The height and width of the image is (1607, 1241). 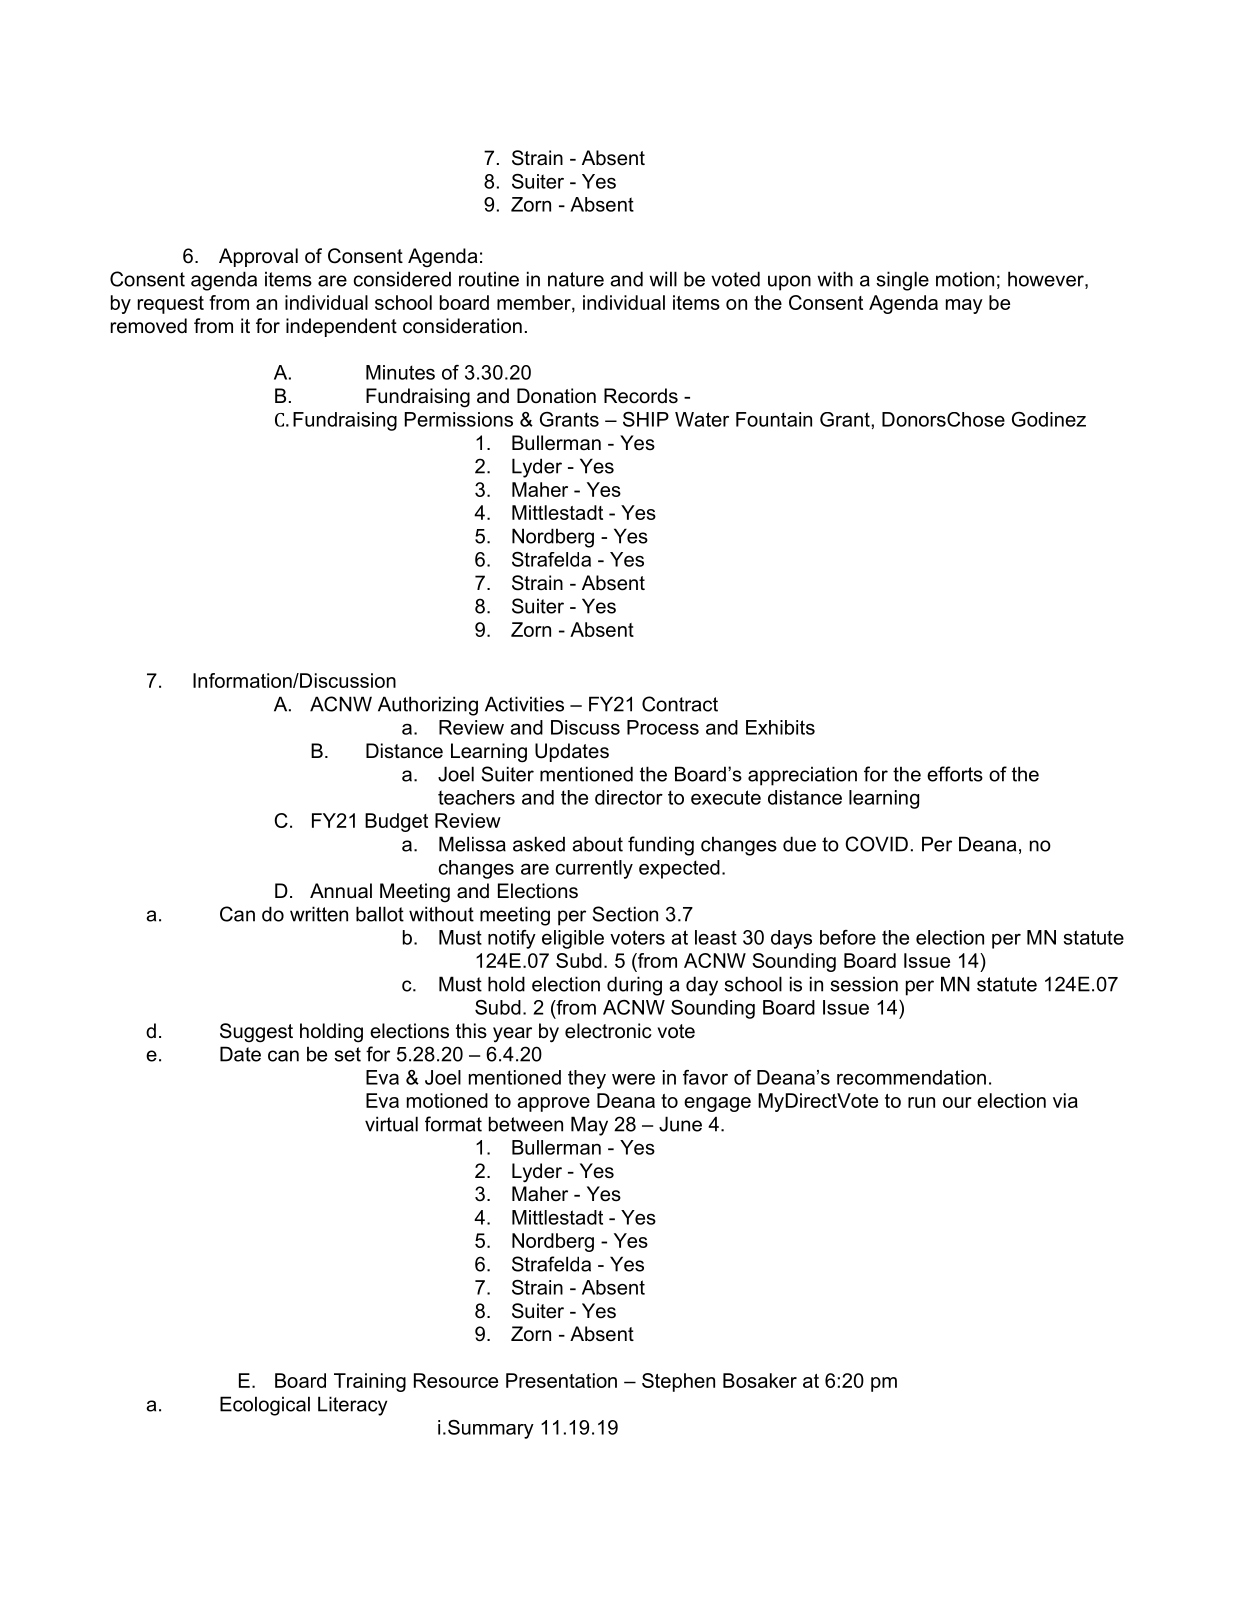 What do you see at coordinates (902, 281) in the image?
I see `single` at bounding box center [902, 281].
